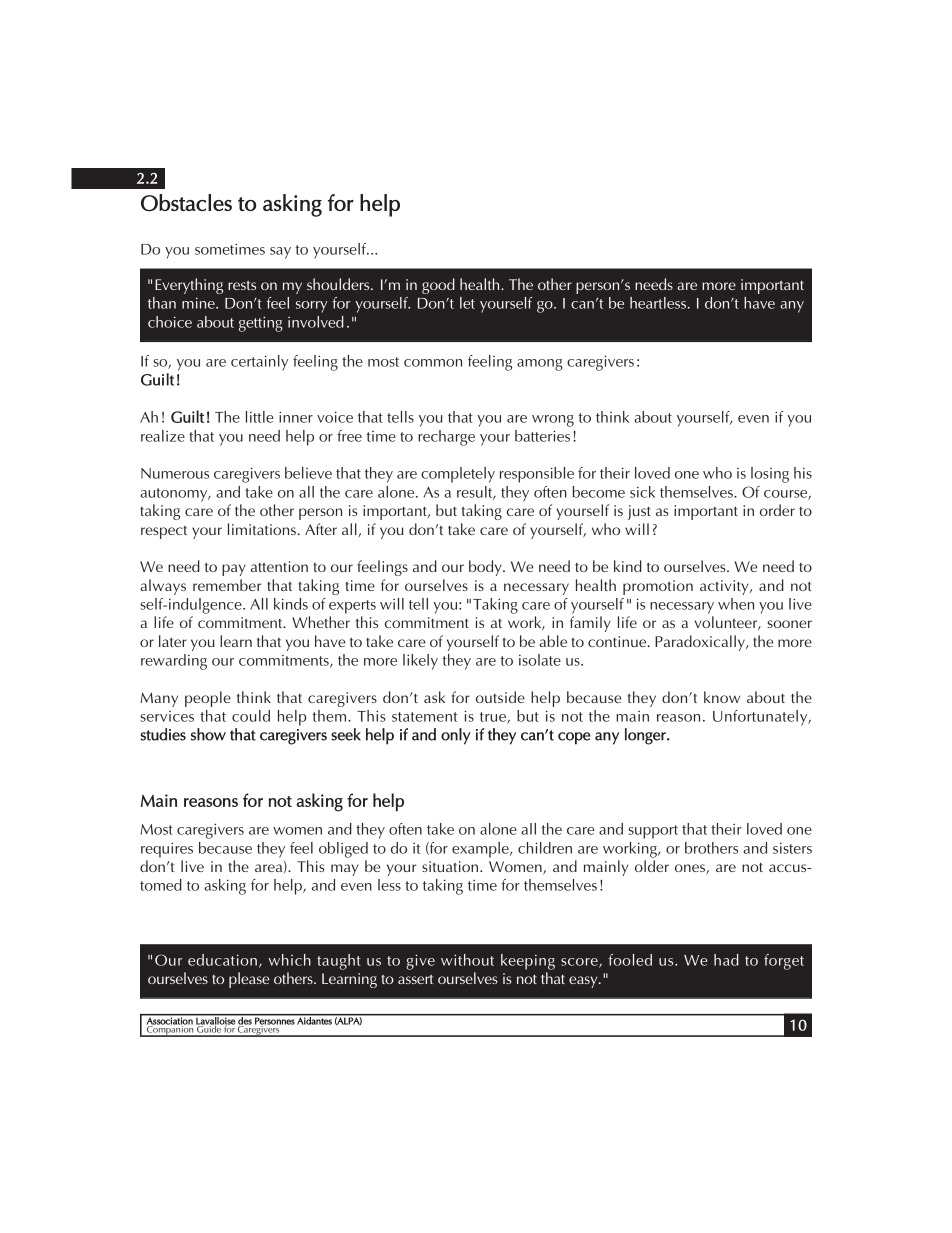 The image size is (952, 1233). What do you see at coordinates (446, 438) in the screenshot?
I see `recharge` at bounding box center [446, 438].
